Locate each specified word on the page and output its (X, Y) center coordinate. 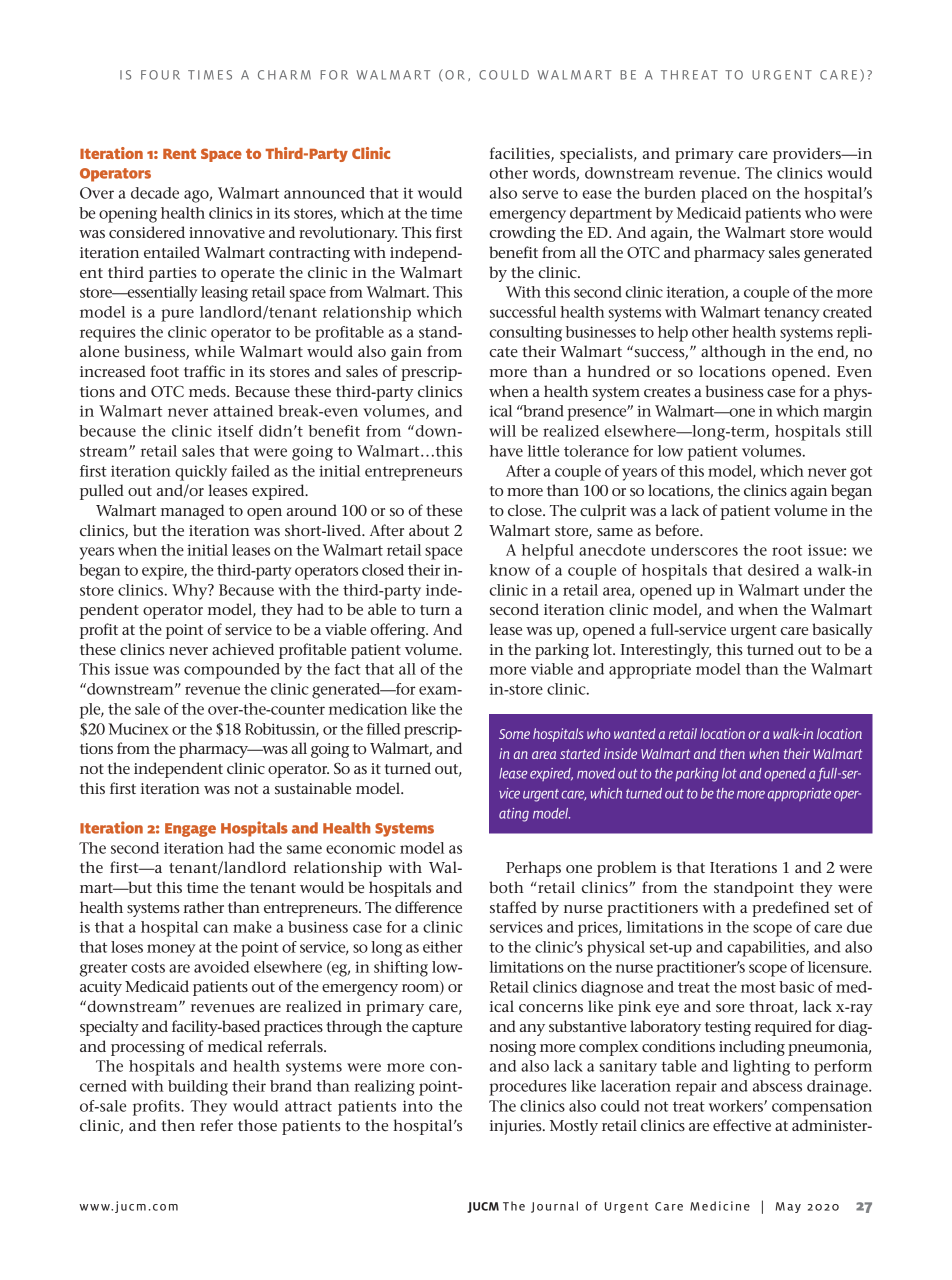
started (580, 753)
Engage (190, 830)
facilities (521, 154)
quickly (201, 473)
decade (155, 193)
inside (620, 753)
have (506, 451)
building (198, 1088)
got (861, 473)
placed (724, 195)
